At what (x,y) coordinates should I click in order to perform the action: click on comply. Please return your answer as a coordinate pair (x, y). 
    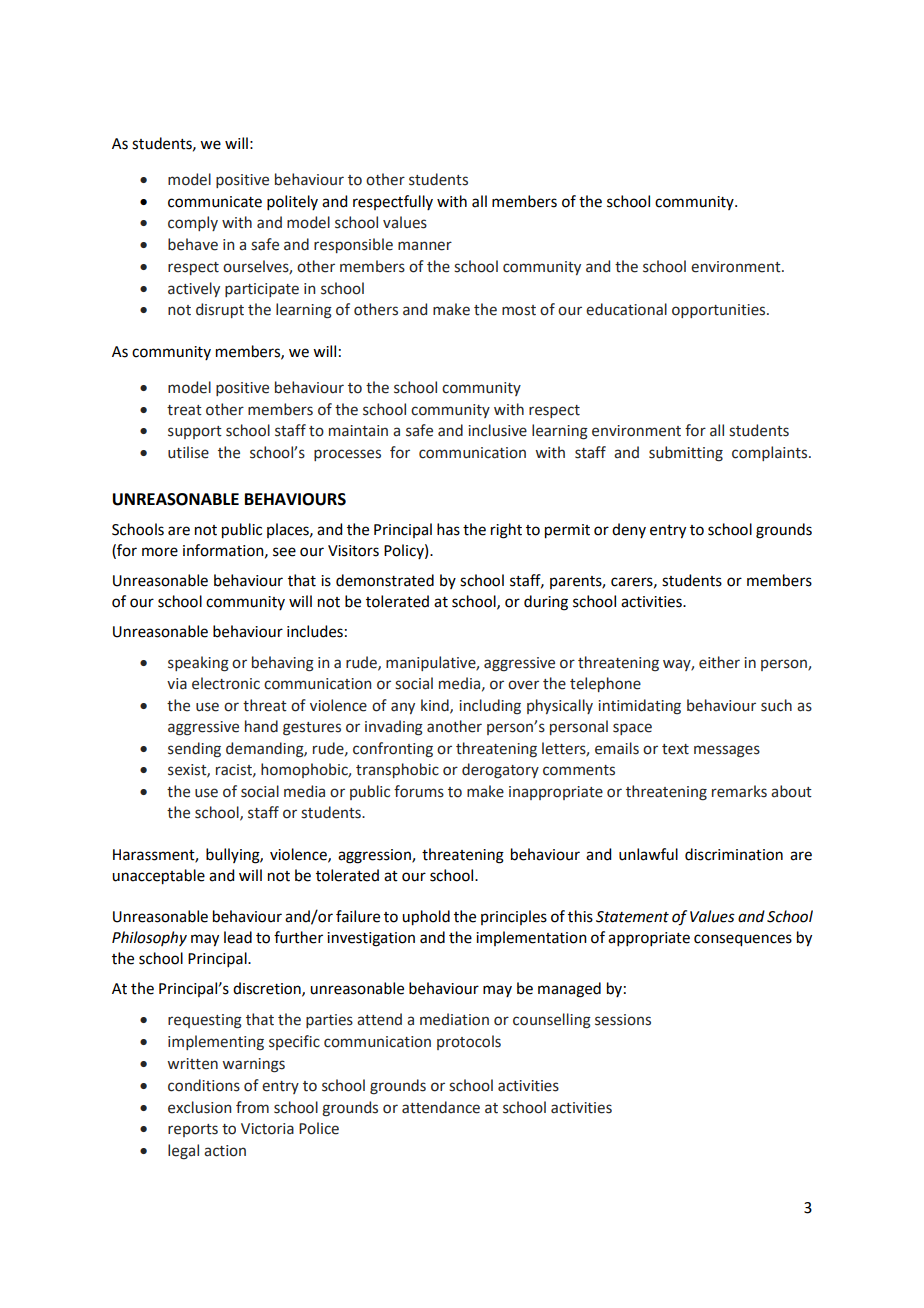
    Looking at the image, I should click on (193, 223).
